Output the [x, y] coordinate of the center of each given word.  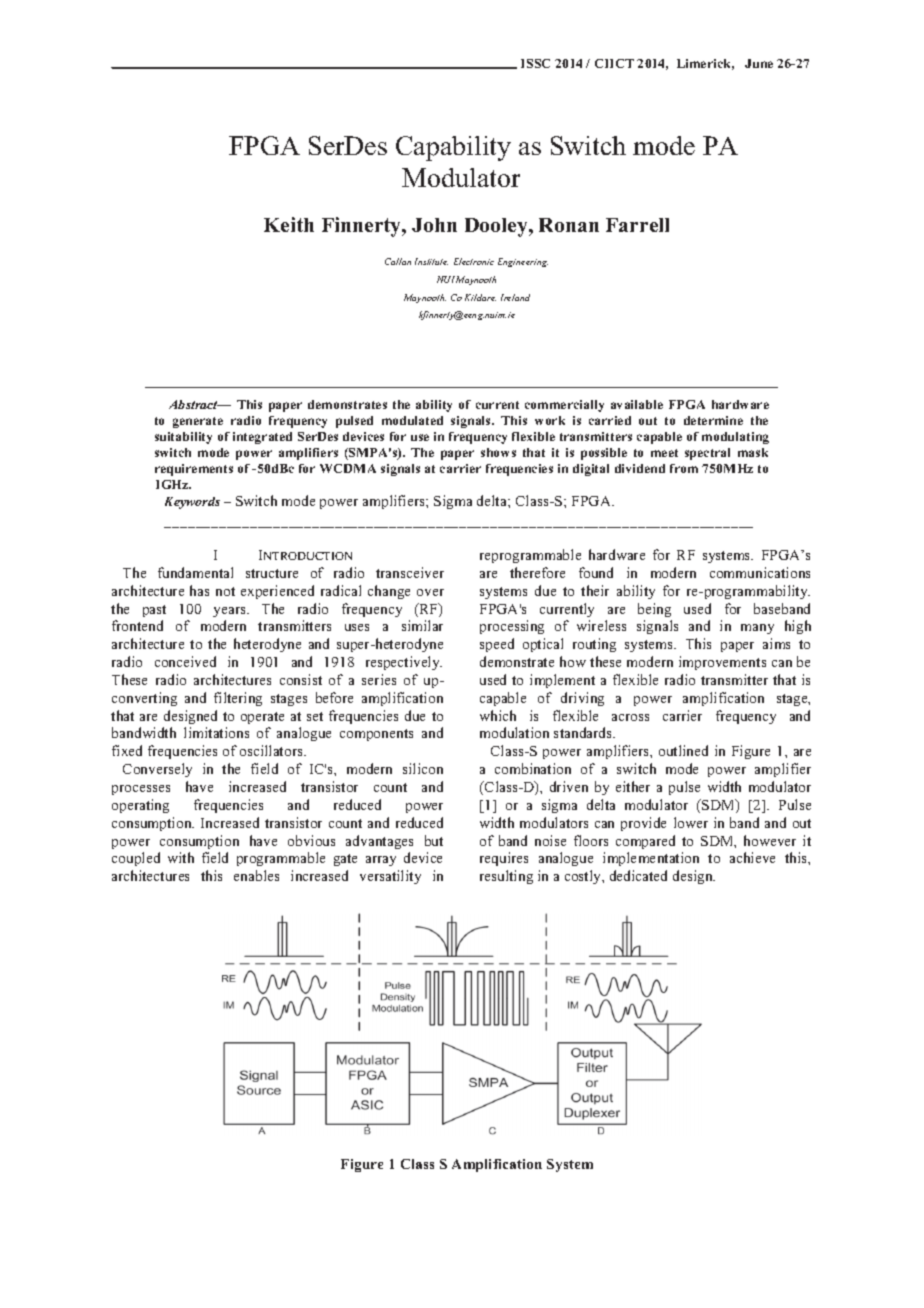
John [434, 225]
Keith [289, 224]
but [434, 840]
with [181, 857]
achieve [752, 857]
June [759, 63]
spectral [707, 454]
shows [498, 452]
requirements [194, 470]
